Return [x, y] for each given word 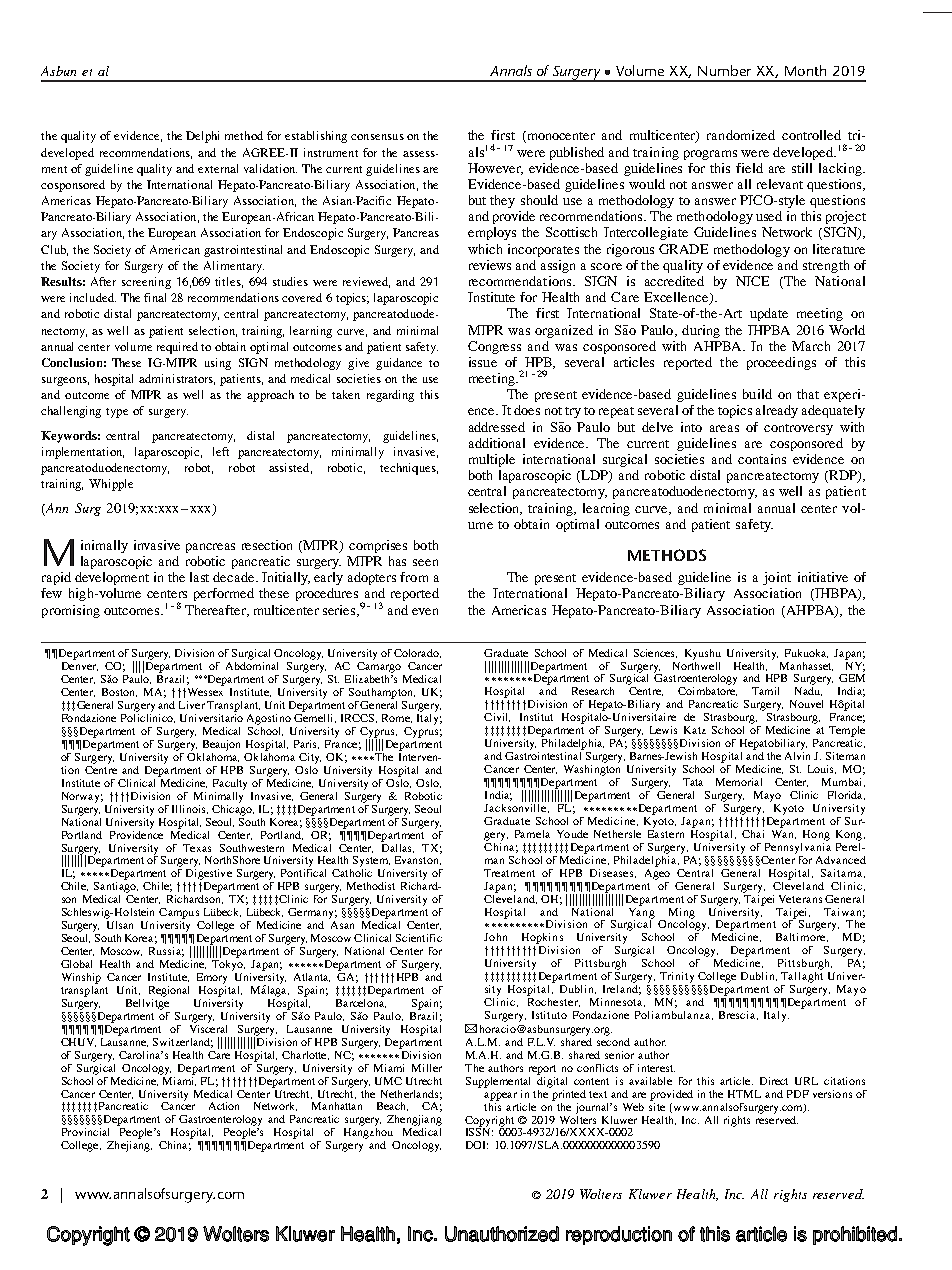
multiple [492, 460]
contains [762, 459]
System [371, 863]
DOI [477, 1145]
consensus [377, 137]
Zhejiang [129, 1146]
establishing [316, 137]
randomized [741, 135]
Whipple [111, 485]
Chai [753, 834]
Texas [197, 848]
